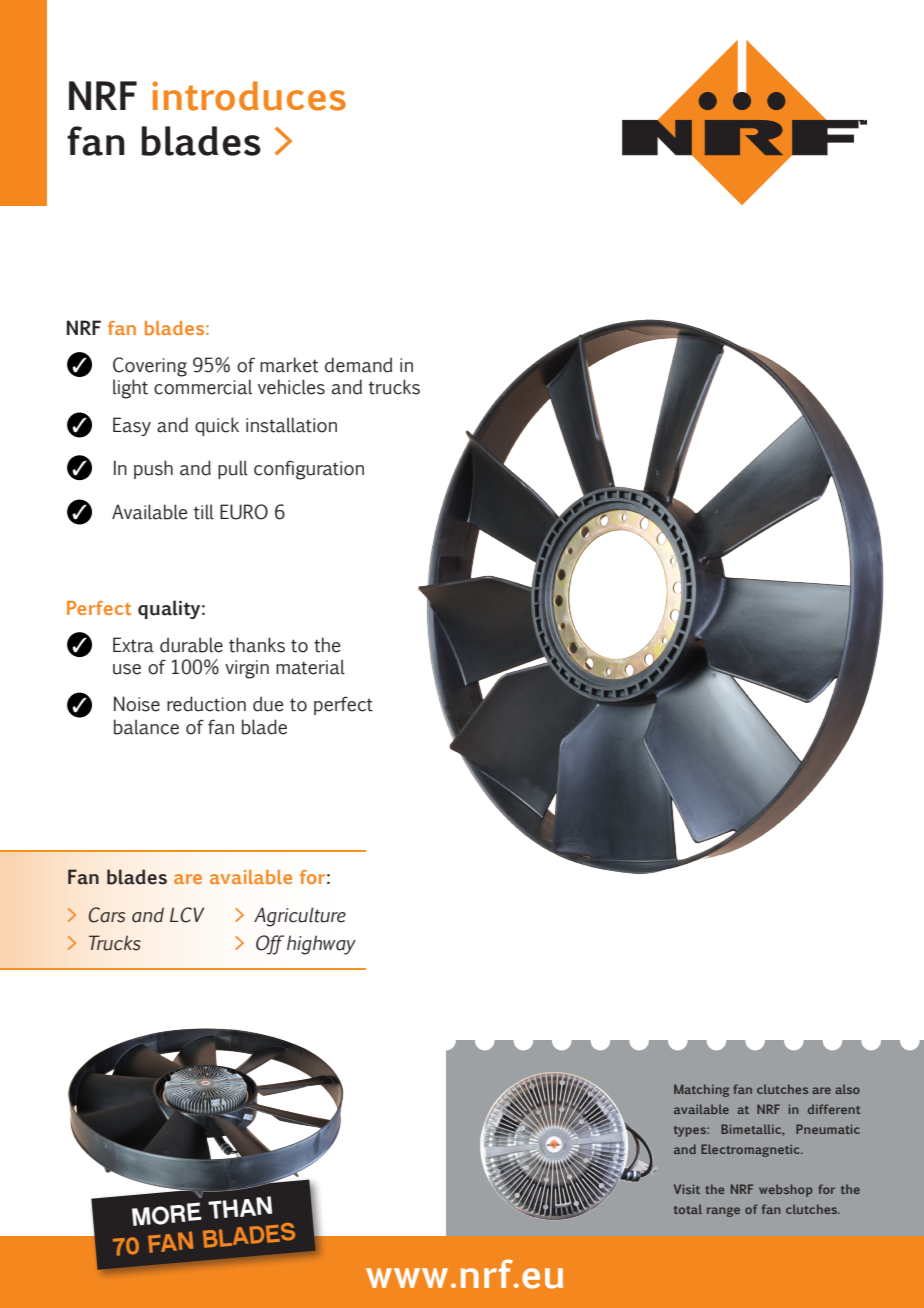  Describe the element at coordinates (291, 425) in the document. I see `installation` at that location.
